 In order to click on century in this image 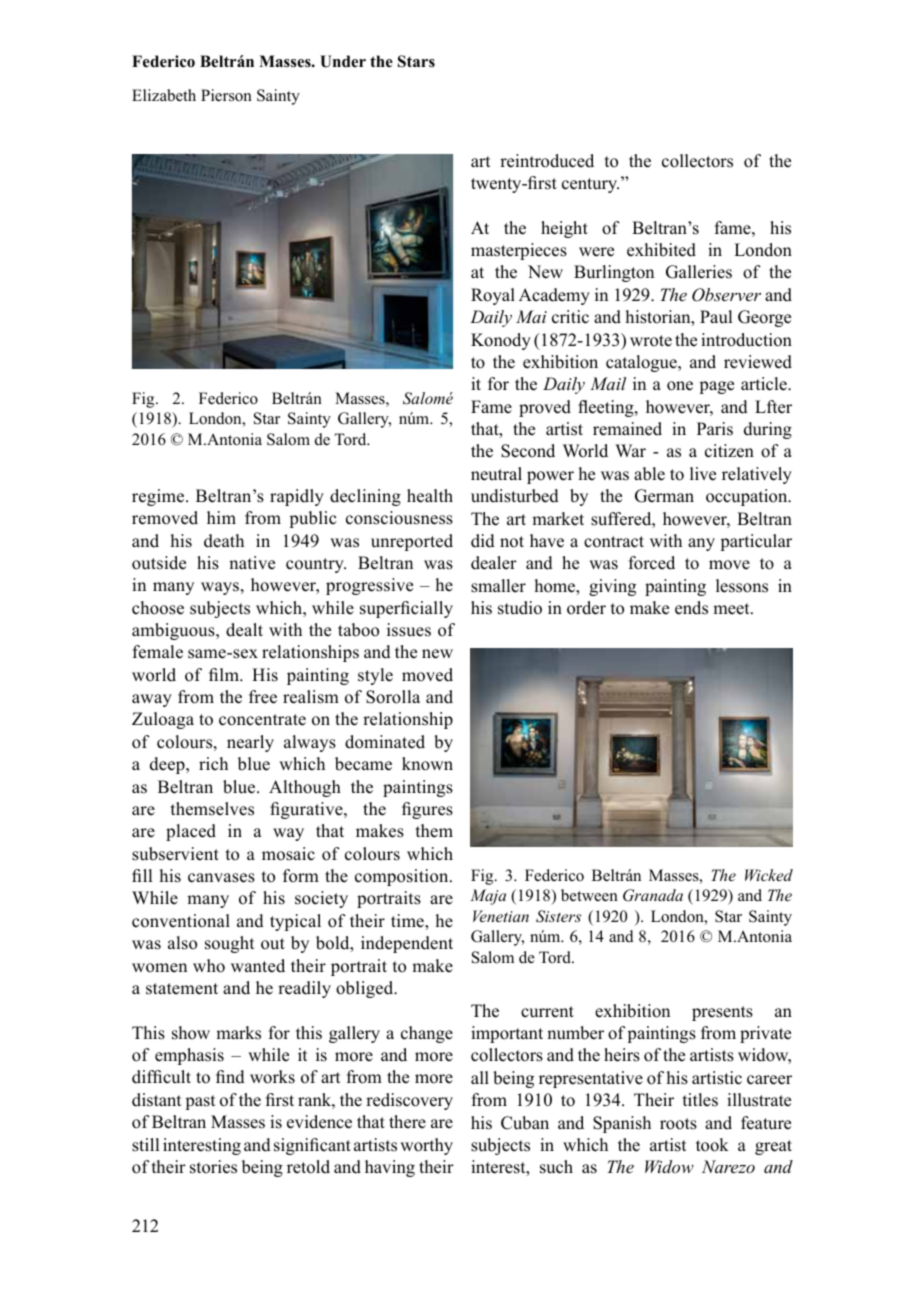, I will do `click(590, 185)`.
